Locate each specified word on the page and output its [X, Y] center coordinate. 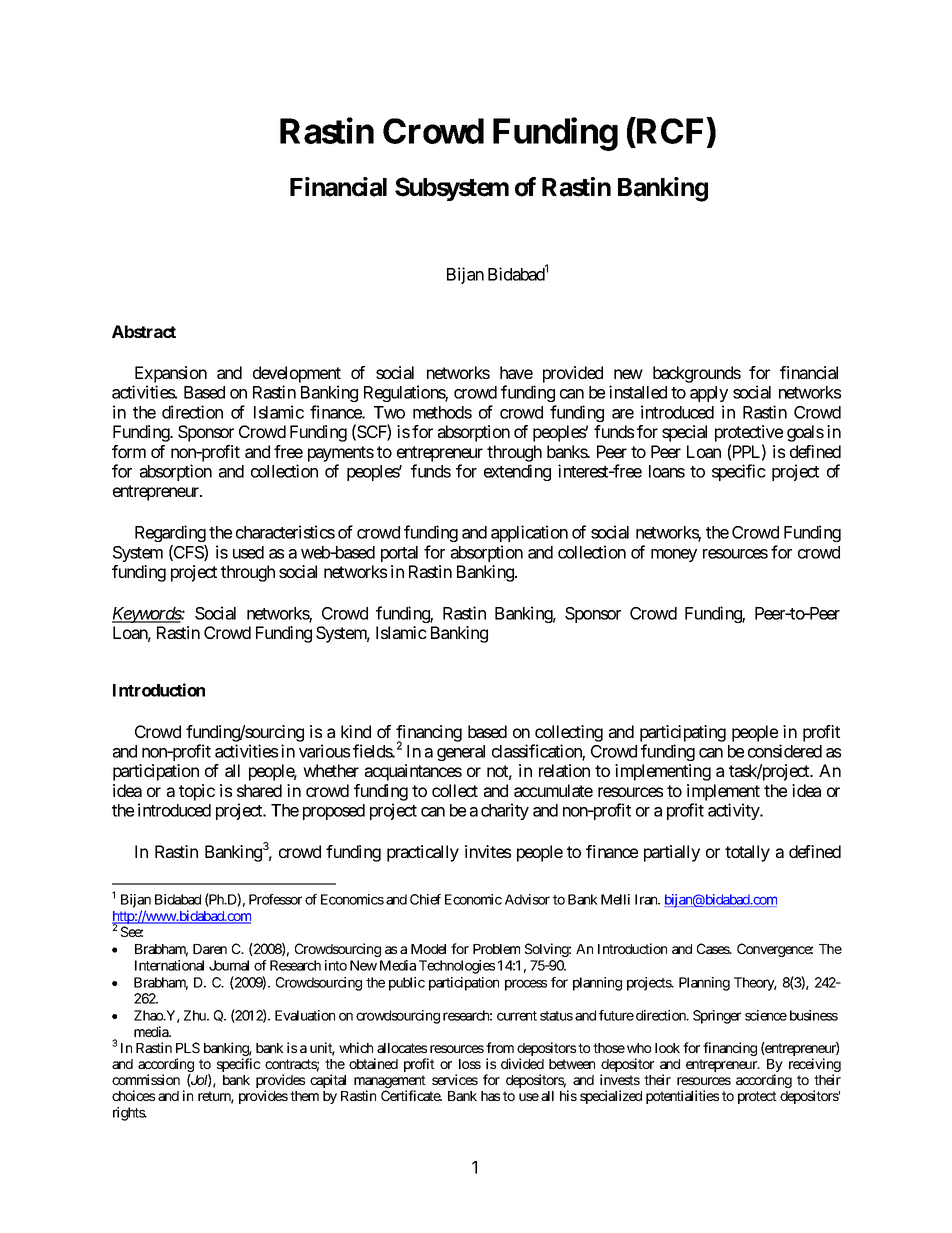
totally [747, 853]
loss [470, 1064]
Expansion [171, 374]
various [324, 751]
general [461, 753]
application [529, 533]
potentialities [682, 1097]
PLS [188, 1047]
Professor [275, 899]
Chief [425, 899]
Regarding [170, 533]
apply [709, 394]
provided [573, 374]
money [674, 555]
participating [683, 733]
